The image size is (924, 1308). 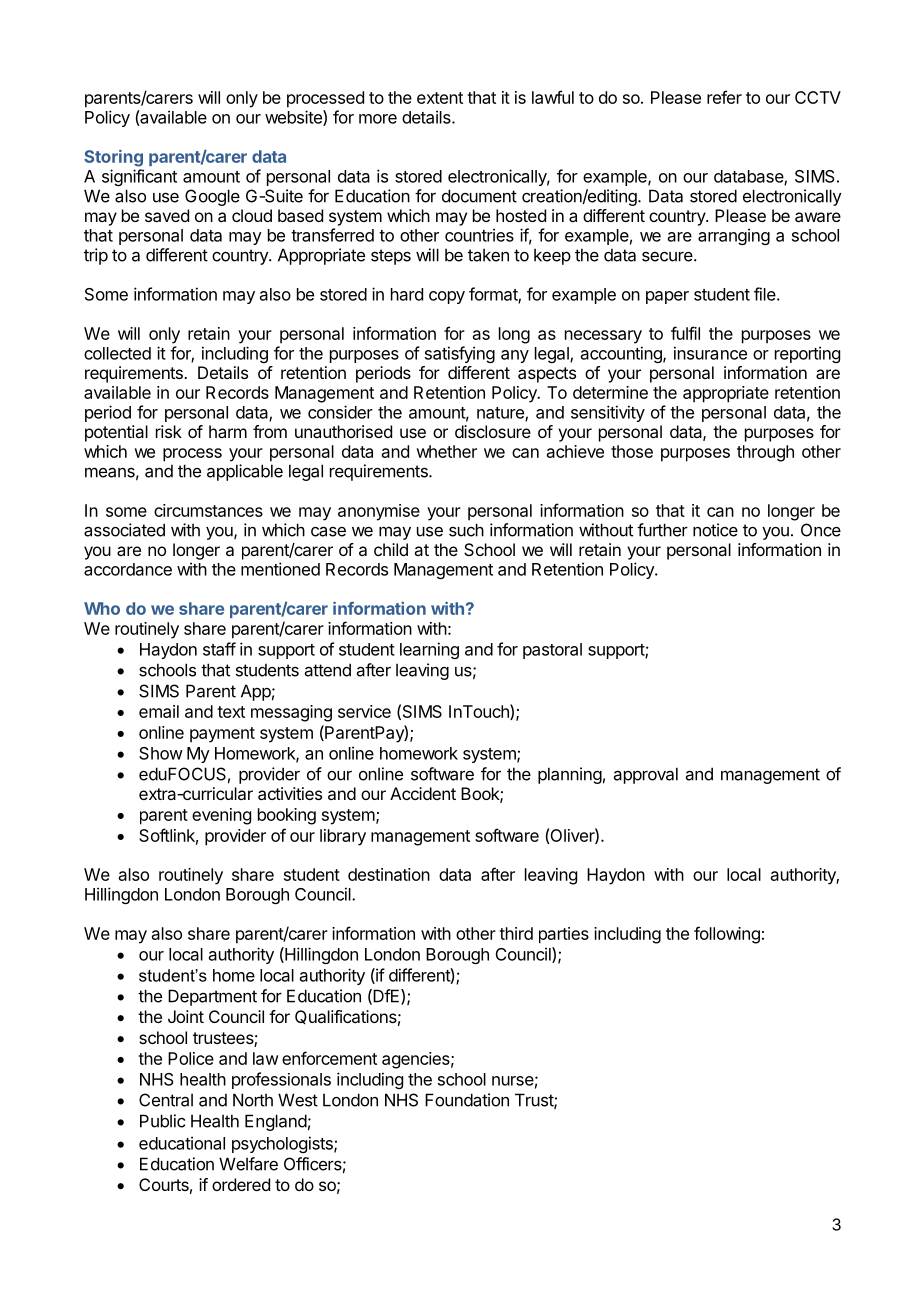 What do you see at coordinates (513, 1081) in the page?
I see `nurse` at bounding box center [513, 1081].
